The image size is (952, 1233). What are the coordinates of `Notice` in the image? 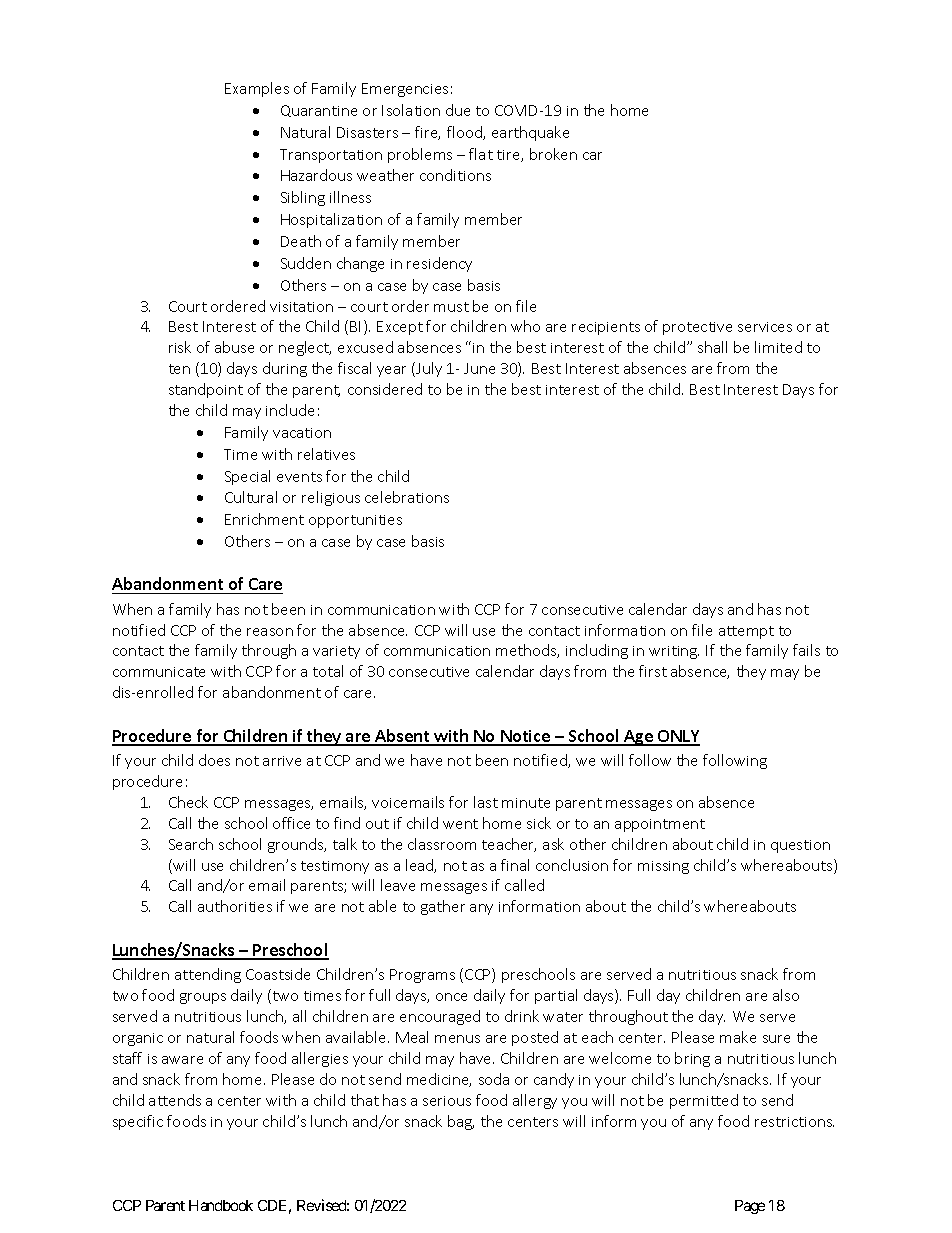 It's located at (526, 737).
